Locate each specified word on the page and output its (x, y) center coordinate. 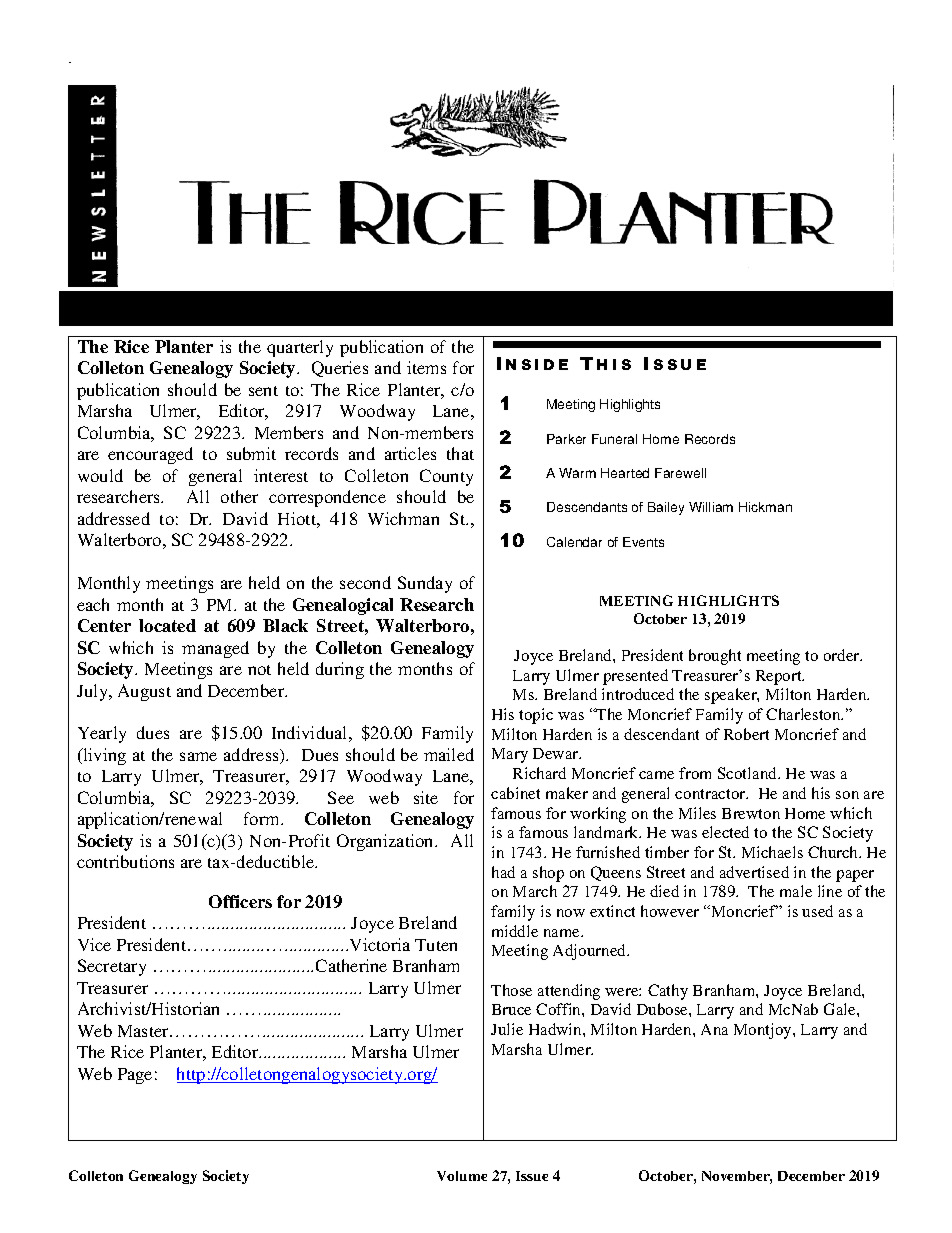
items (426, 367)
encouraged (150, 455)
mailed (449, 754)
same (198, 756)
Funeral (614, 439)
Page (135, 1076)
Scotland (749, 773)
